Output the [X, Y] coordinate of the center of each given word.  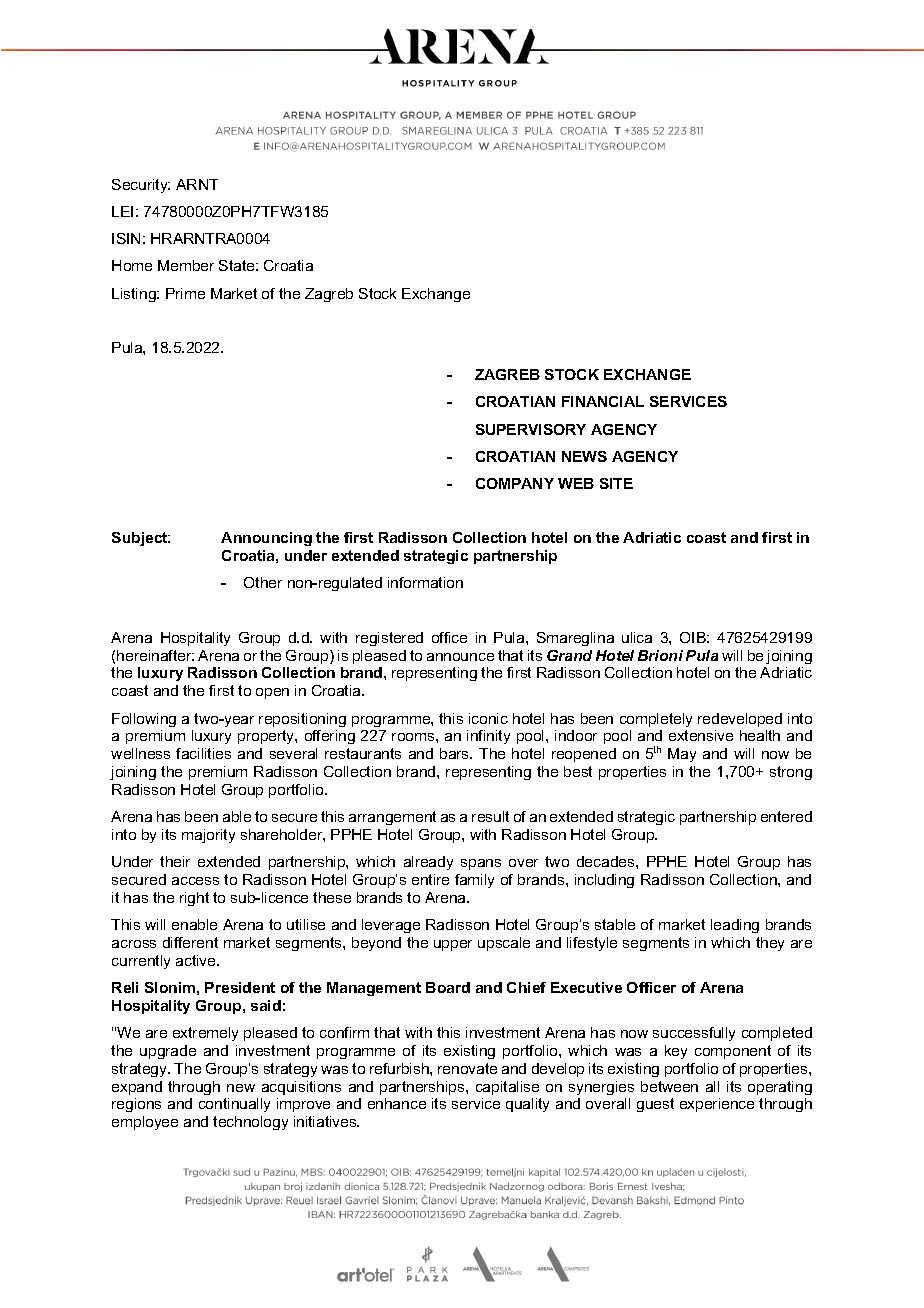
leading [735, 926]
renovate [467, 1068]
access [195, 881]
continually [234, 1105]
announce [460, 657]
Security [141, 186]
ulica [637, 637]
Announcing [266, 539]
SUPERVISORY [531, 429]
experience [717, 1105]
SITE [616, 483]
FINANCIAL [603, 401]
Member [186, 265]
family [474, 881]
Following [144, 720]
